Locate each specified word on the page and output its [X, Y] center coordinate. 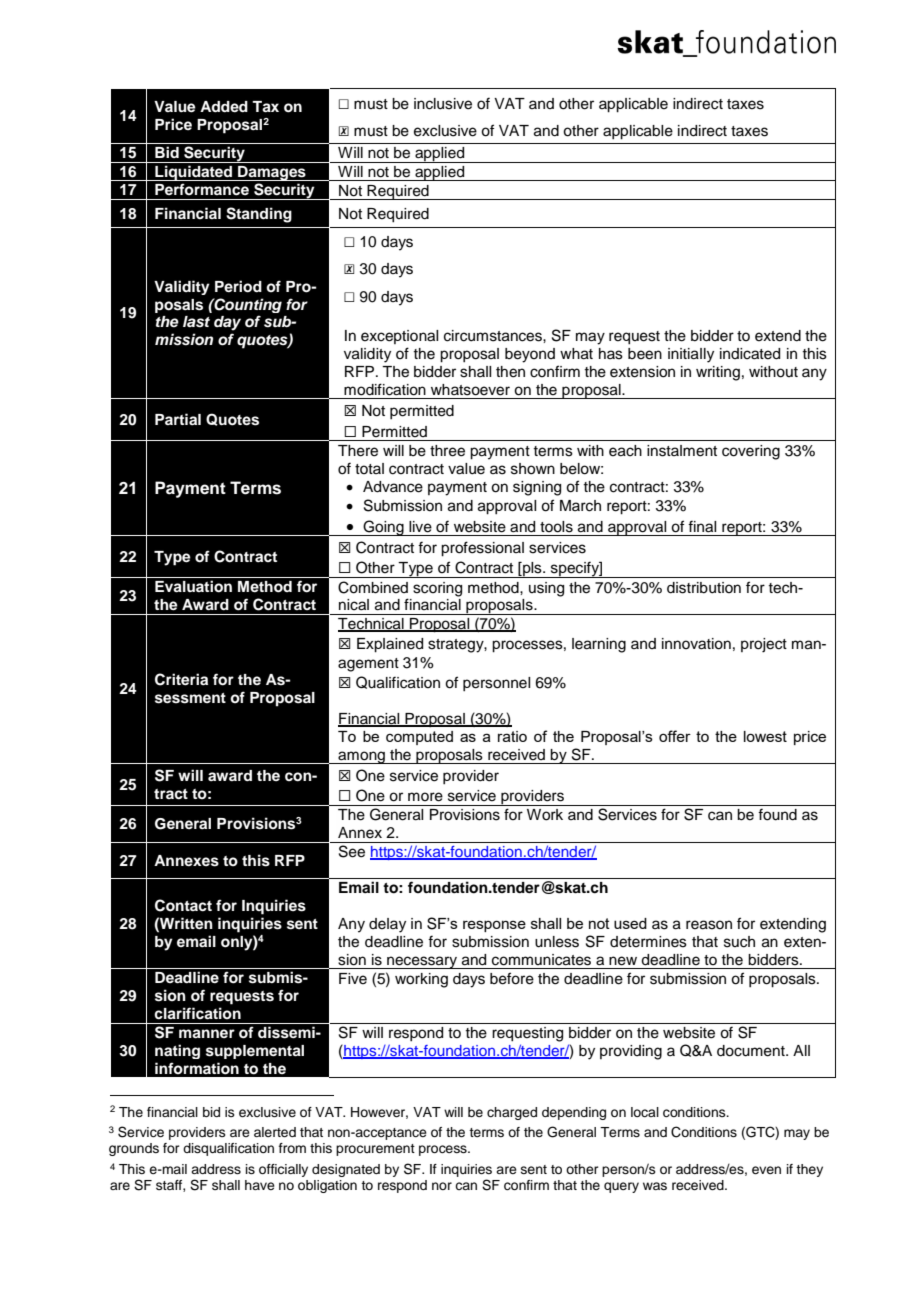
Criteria [181, 679]
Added [224, 106]
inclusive [443, 104]
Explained [390, 645]
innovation [696, 644]
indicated [750, 354]
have [260, 1185]
